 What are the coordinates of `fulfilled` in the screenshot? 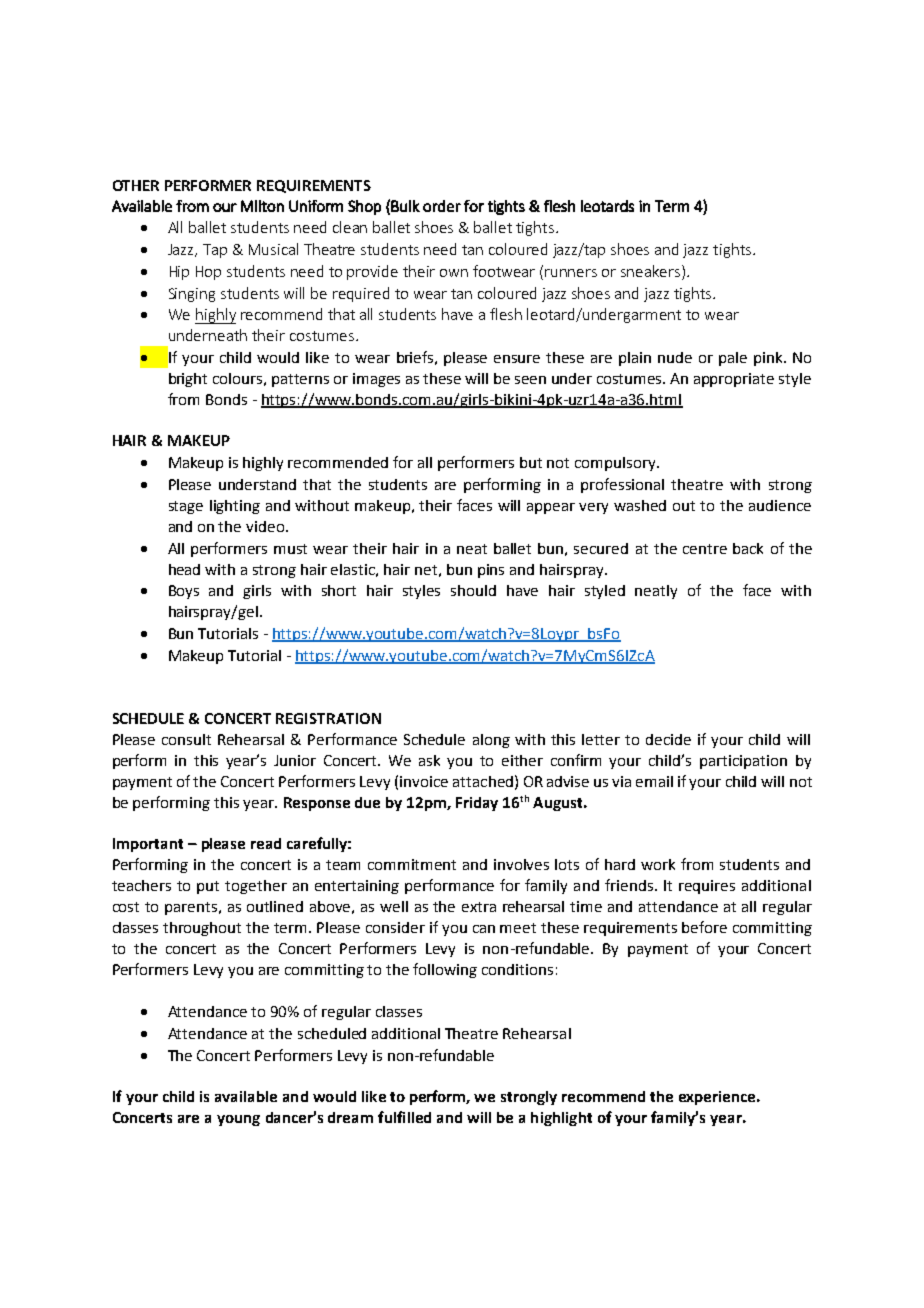 It's located at (404, 1117).
